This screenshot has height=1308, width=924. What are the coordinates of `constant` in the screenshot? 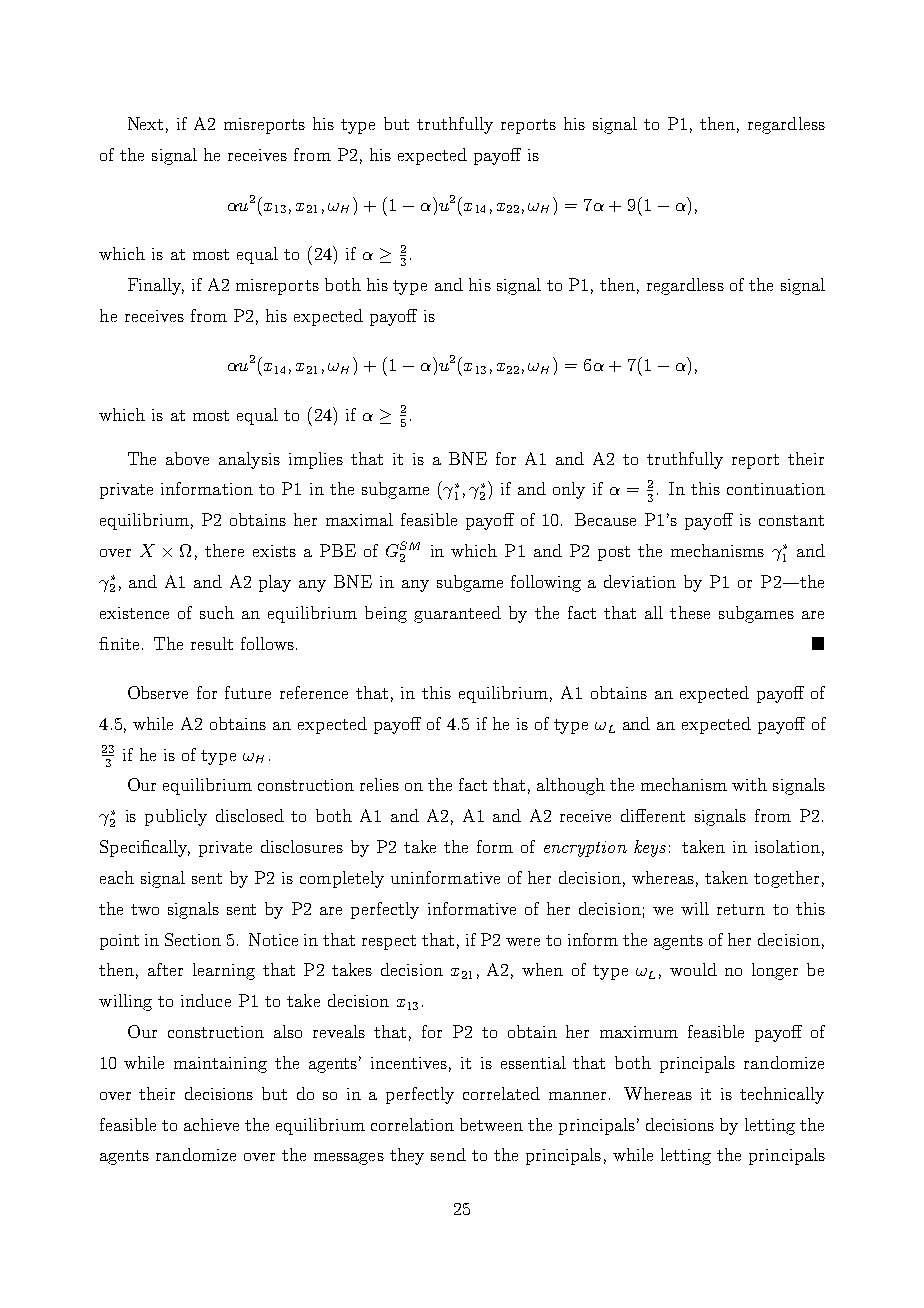 It's located at (791, 520).
